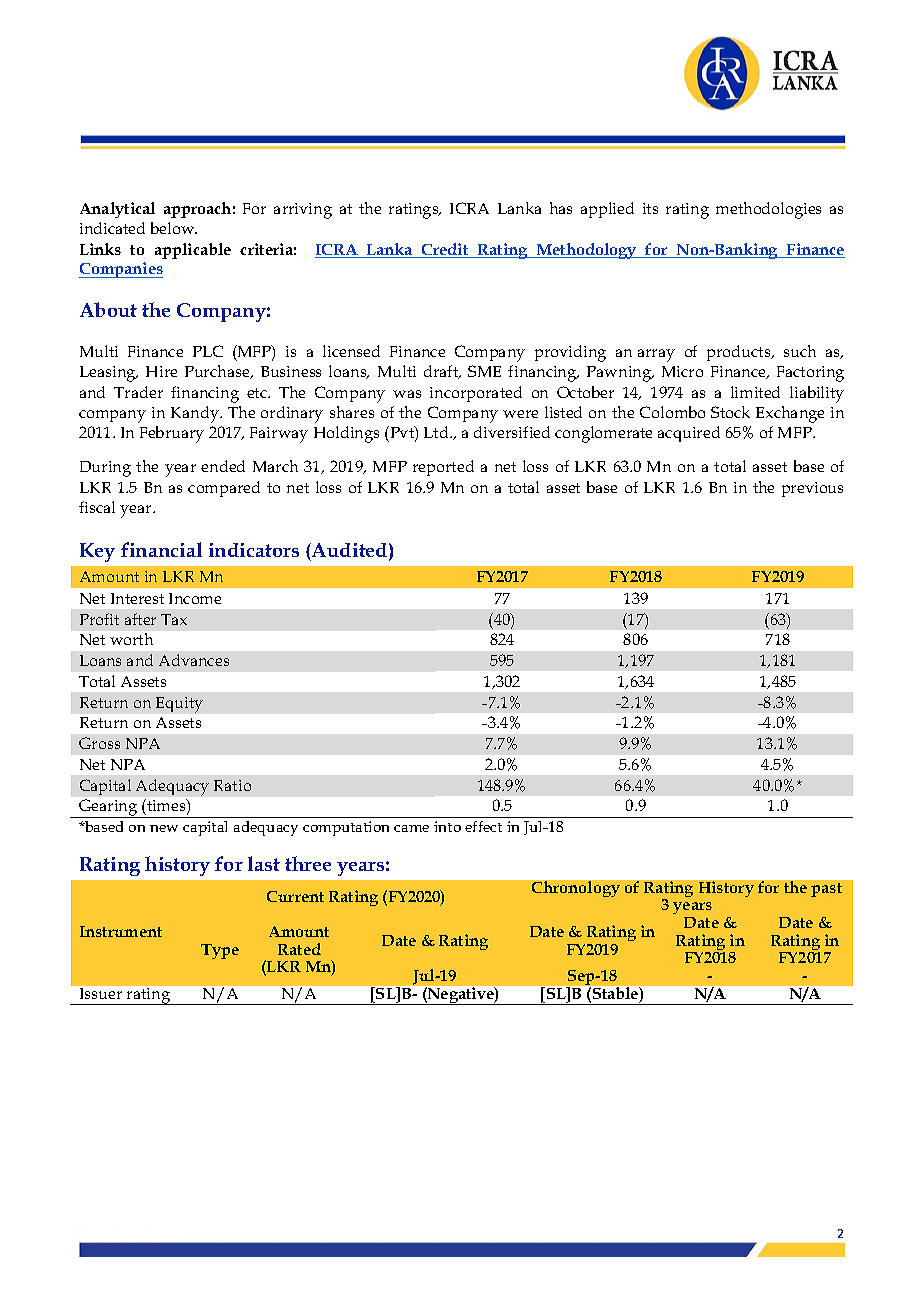  What do you see at coordinates (220, 951) in the image?
I see `Type` at bounding box center [220, 951].
